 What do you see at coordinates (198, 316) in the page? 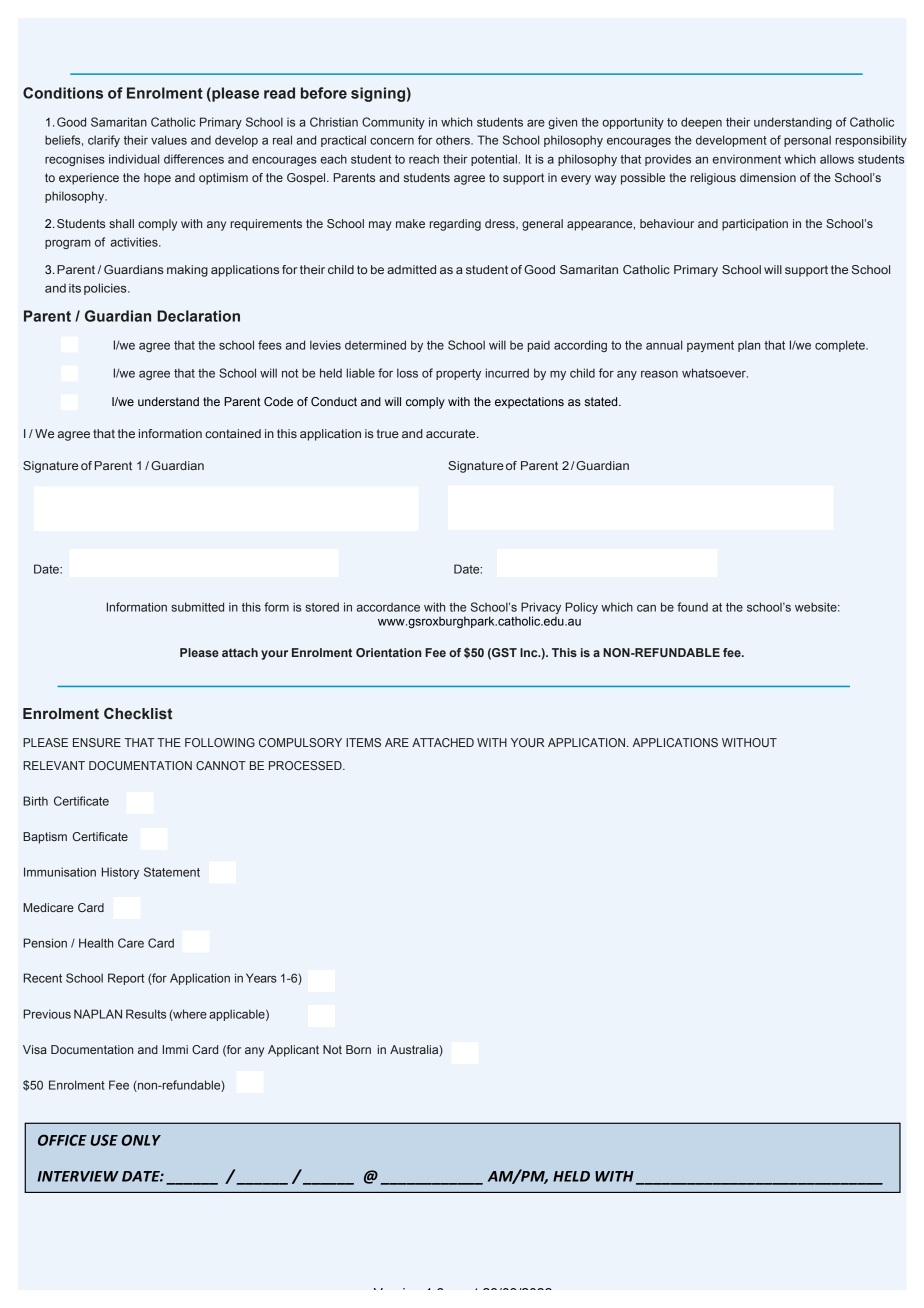
I see `Declaration` at bounding box center [198, 316].
